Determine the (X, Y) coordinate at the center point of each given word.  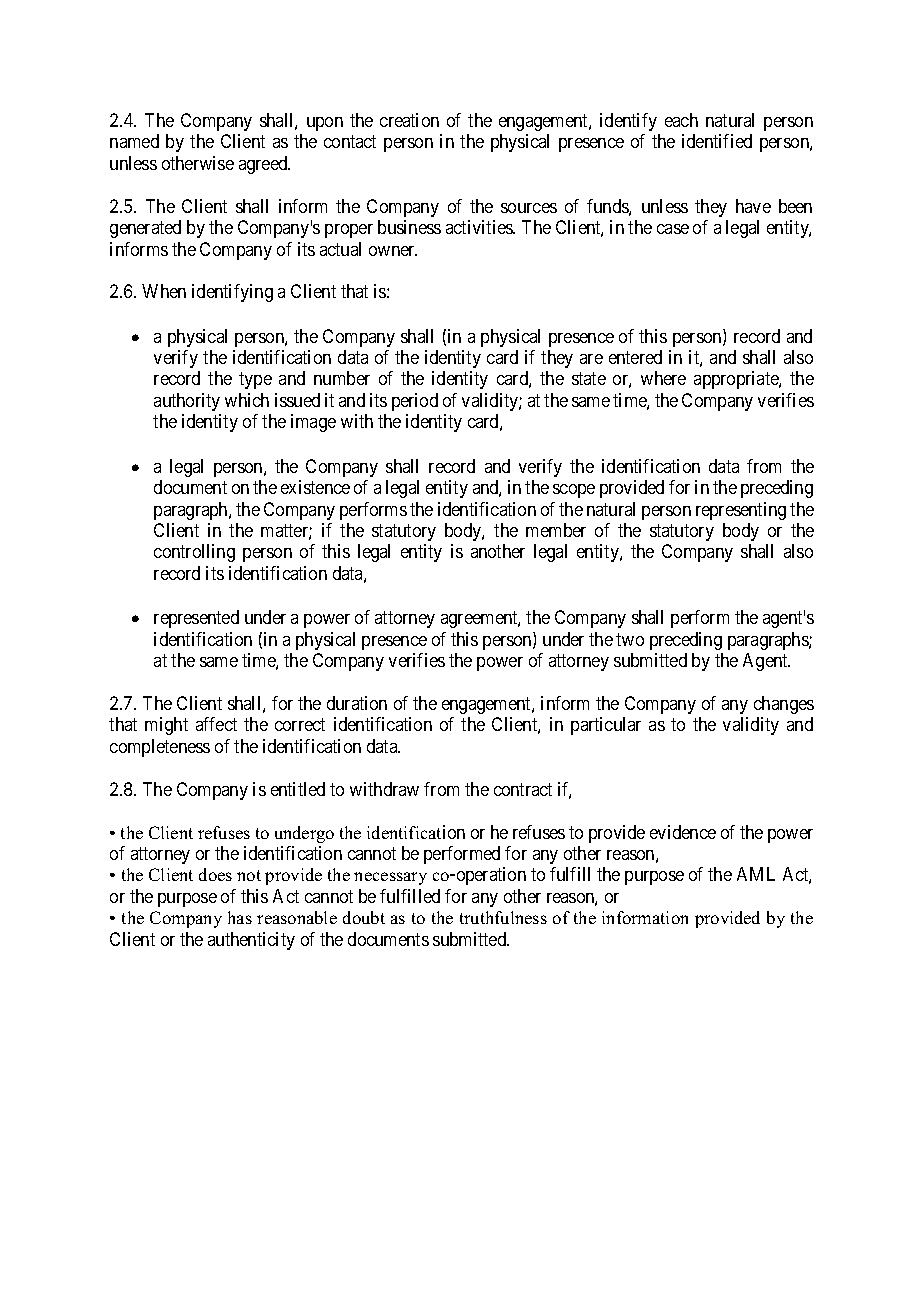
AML (756, 874)
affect (216, 724)
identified (717, 141)
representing (741, 511)
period (415, 402)
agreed (264, 165)
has (240, 917)
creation (409, 120)
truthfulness (503, 917)
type (255, 381)
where (663, 378)
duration (357, 703)
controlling (194, 553)
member (556, 530)
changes (784, 705)
